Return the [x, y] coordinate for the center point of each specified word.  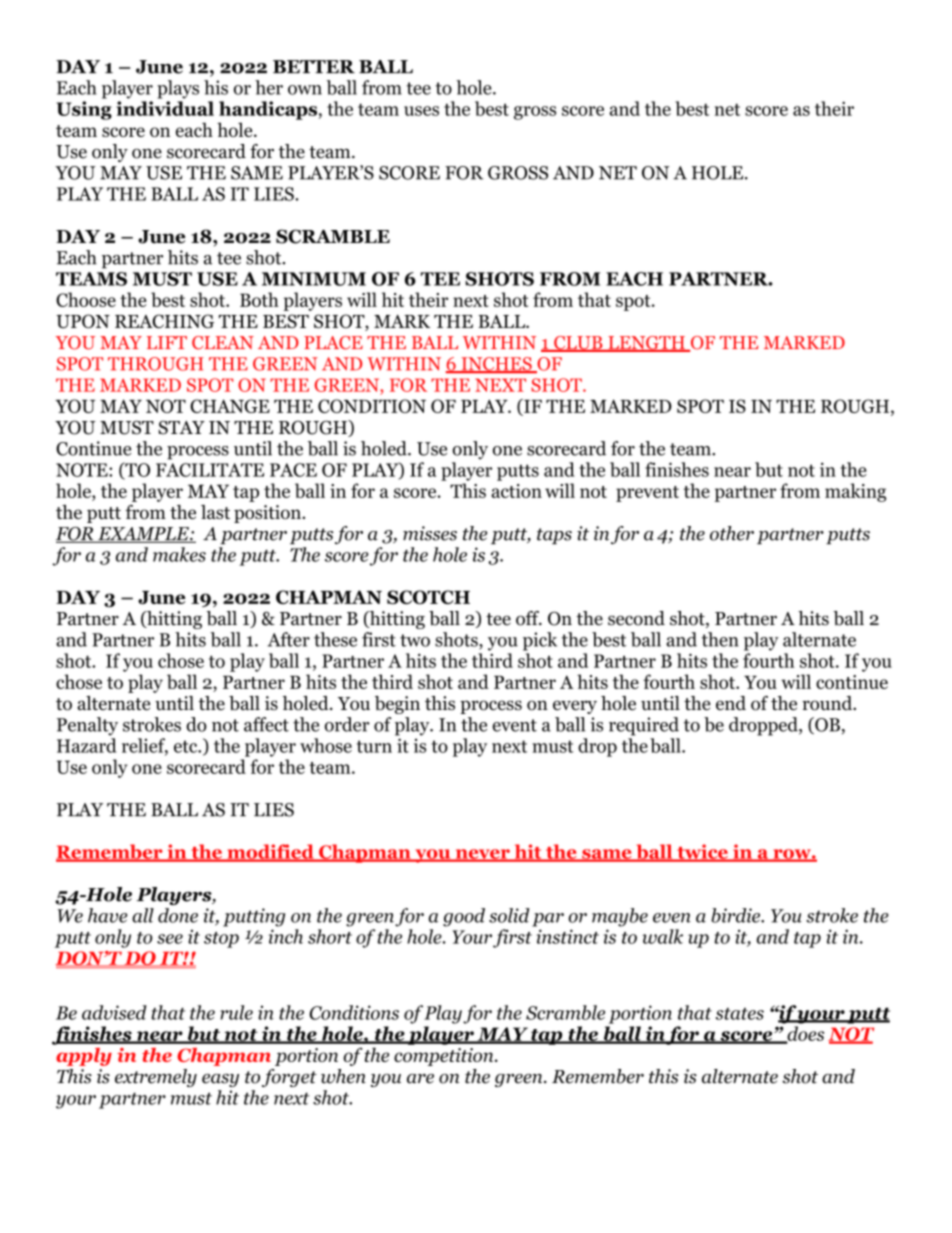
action [516, 491]
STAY [181, 427]
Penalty [87, 726]
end [731, 703]
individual [165, 108]
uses [421, 111]
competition [445, 1057]
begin [397, 705]
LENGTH [646, 344]
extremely [156, 1078]
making [855, 492]
